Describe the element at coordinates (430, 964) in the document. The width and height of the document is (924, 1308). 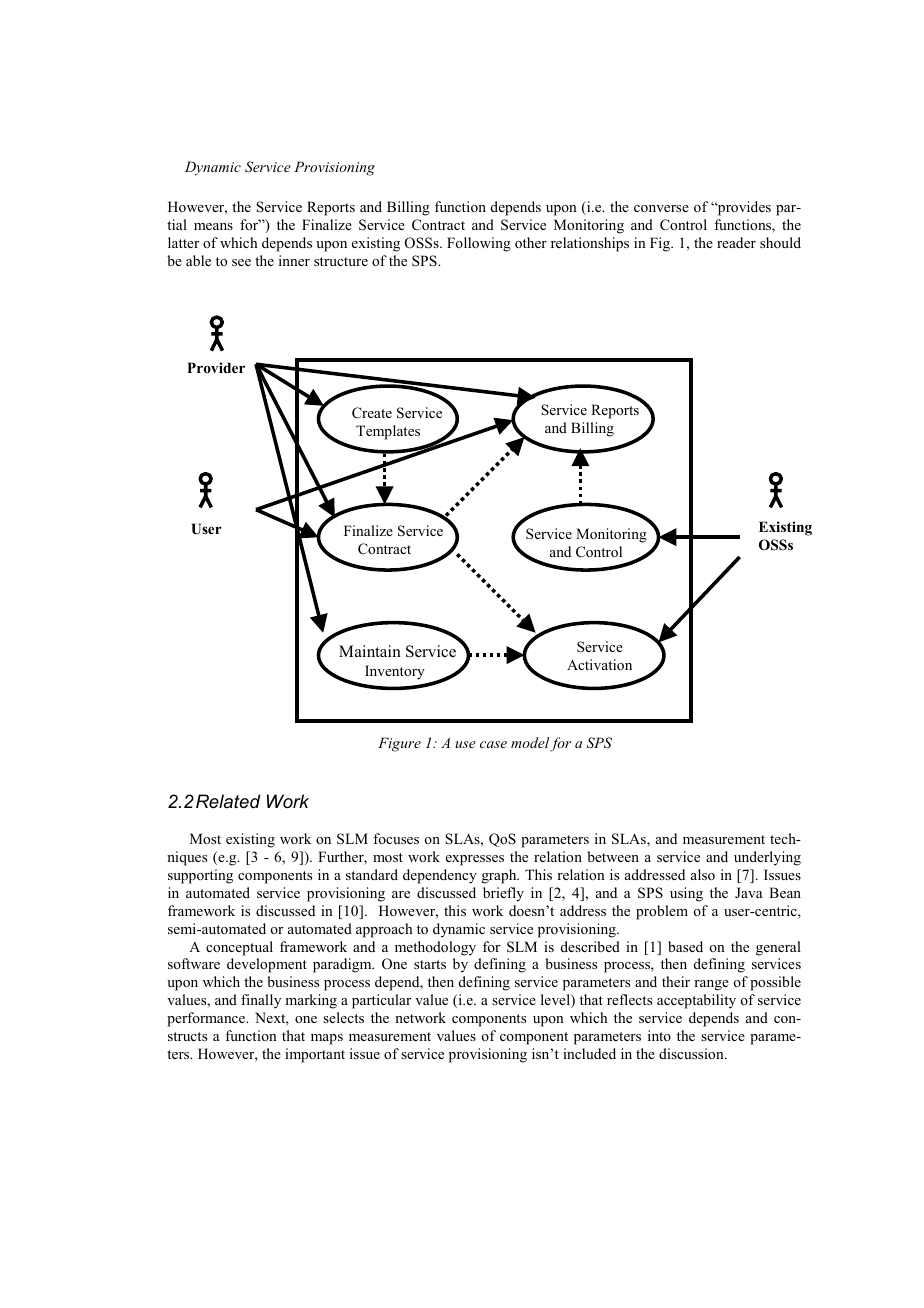
I see `starts` at that location.
